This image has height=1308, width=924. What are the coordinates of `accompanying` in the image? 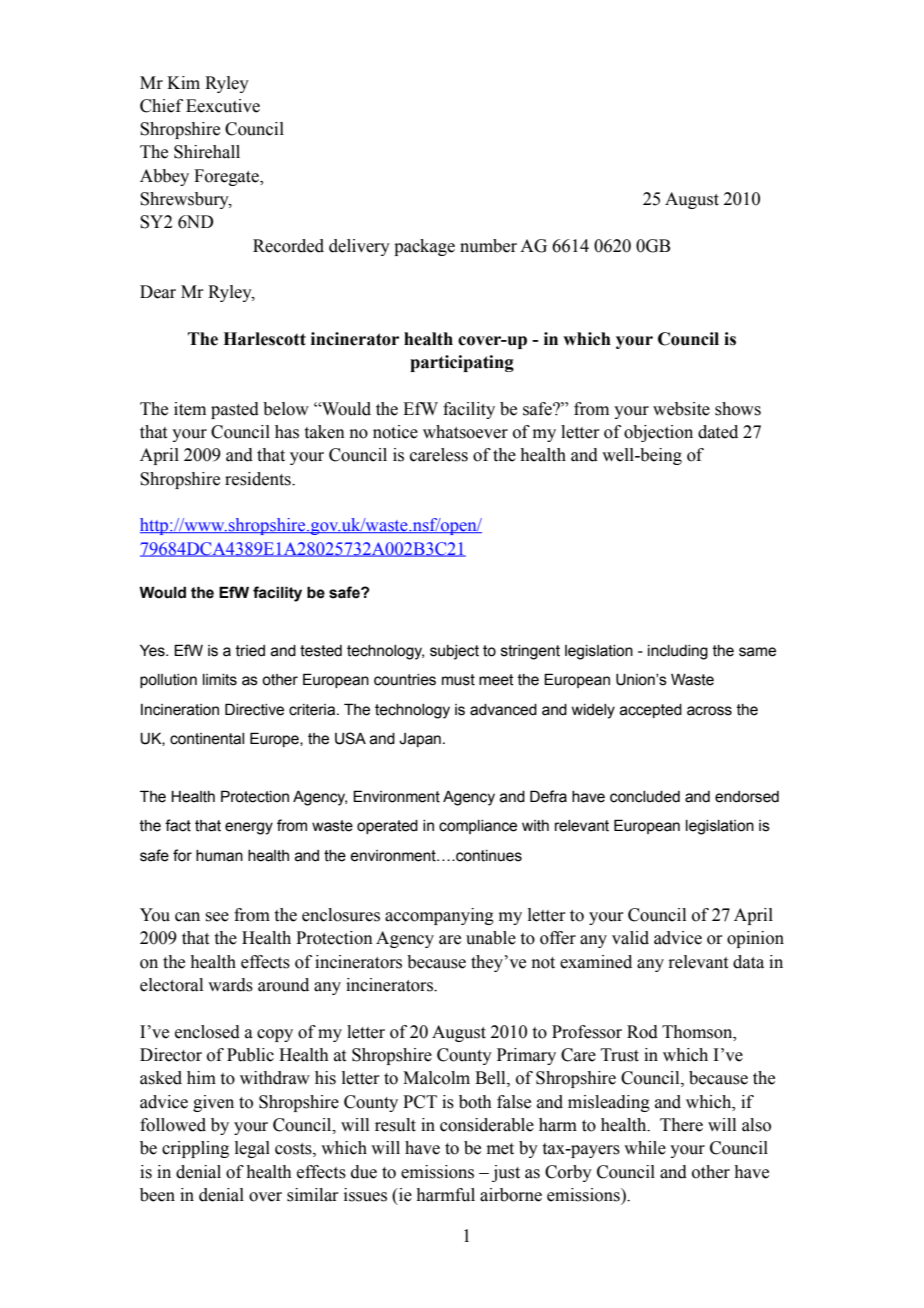 It's located at (439, 916).
